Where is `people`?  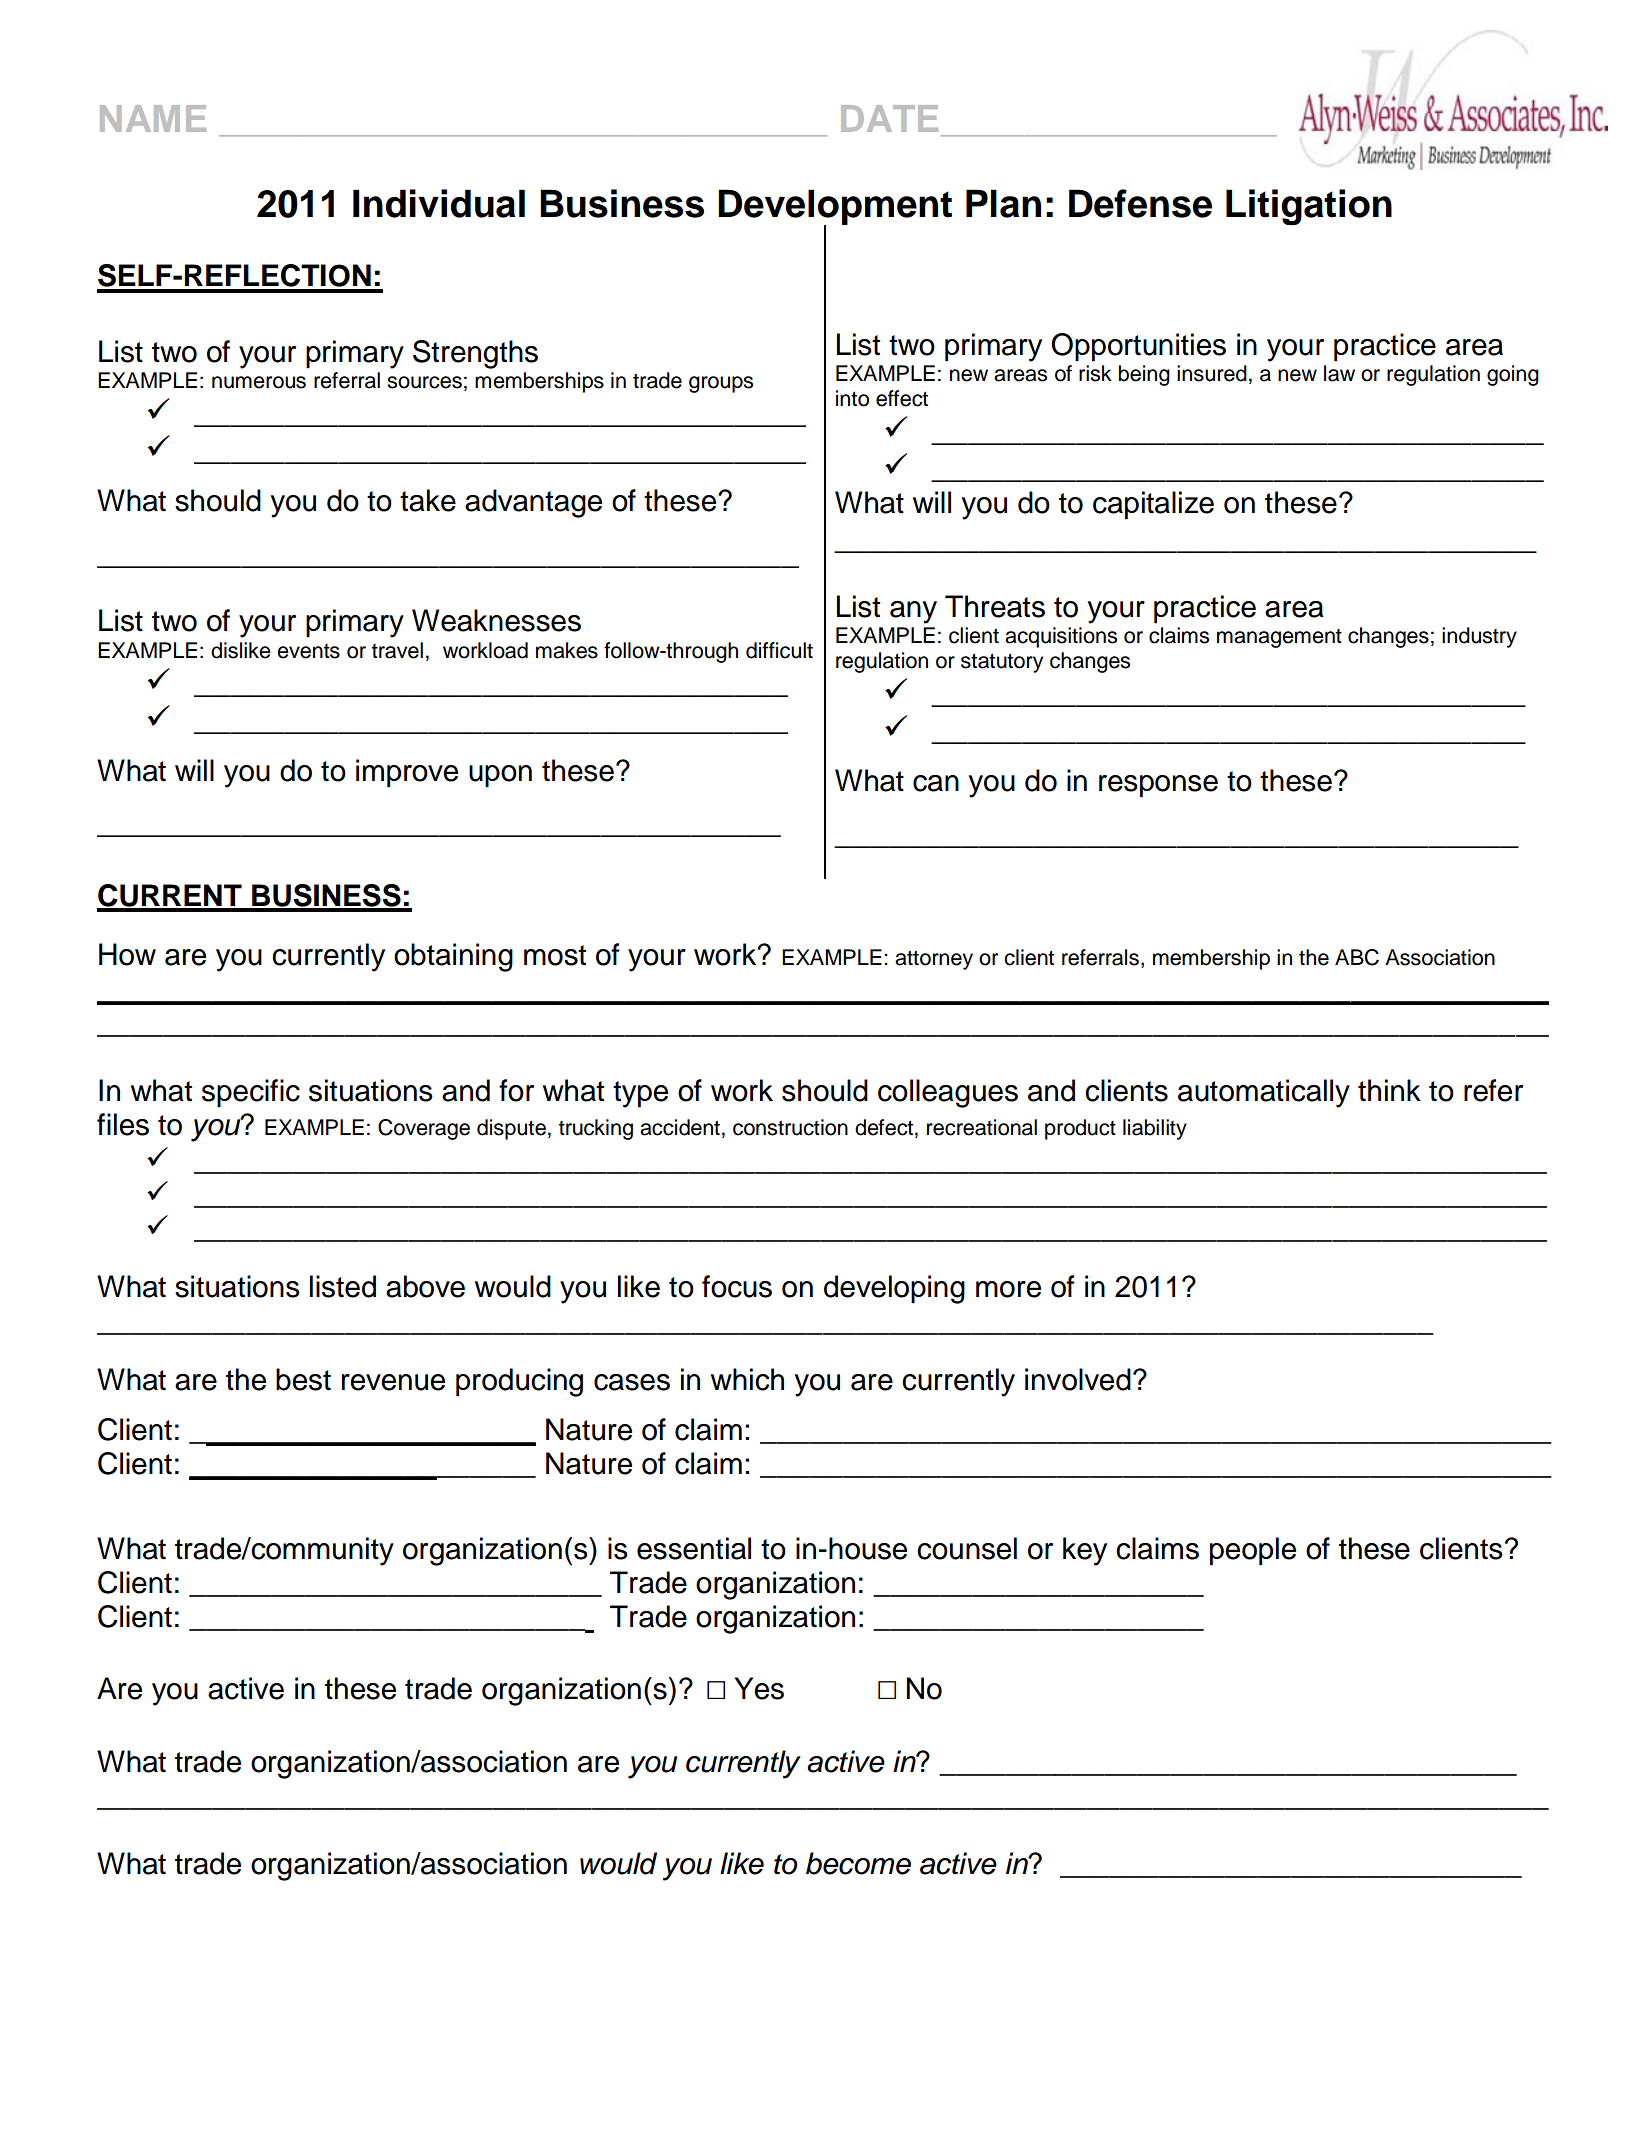
people is located at coordinates (1253, 1551).
